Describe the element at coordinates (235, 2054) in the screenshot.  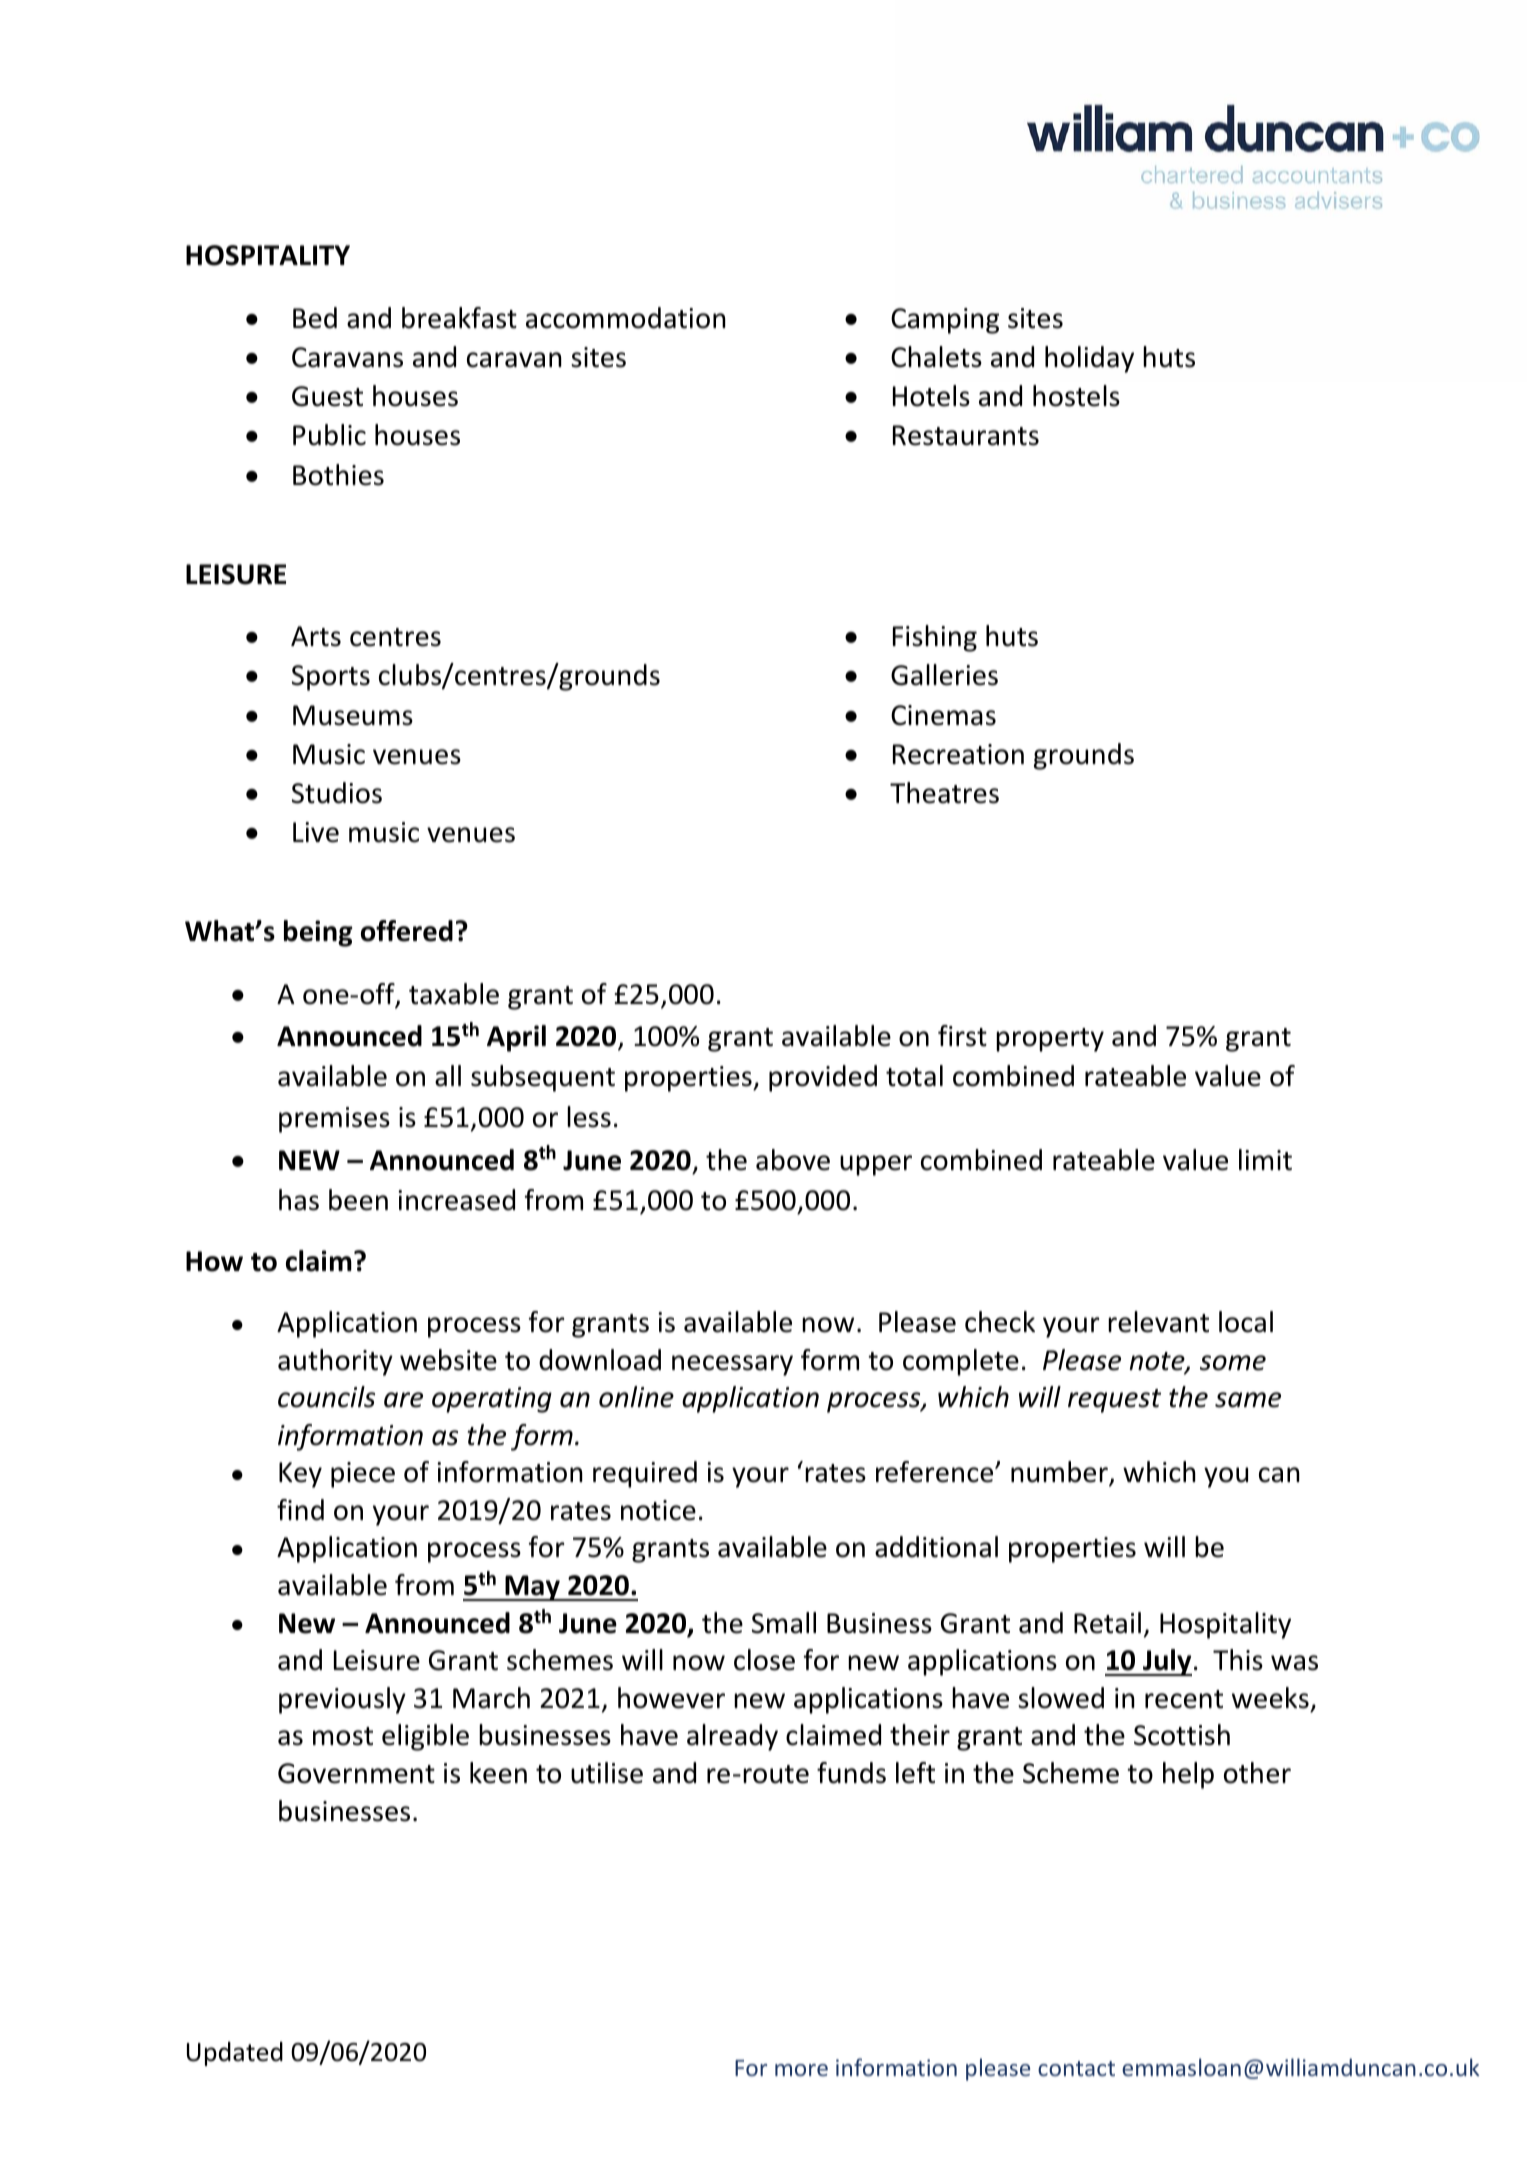
I see `Updated` at that location.
